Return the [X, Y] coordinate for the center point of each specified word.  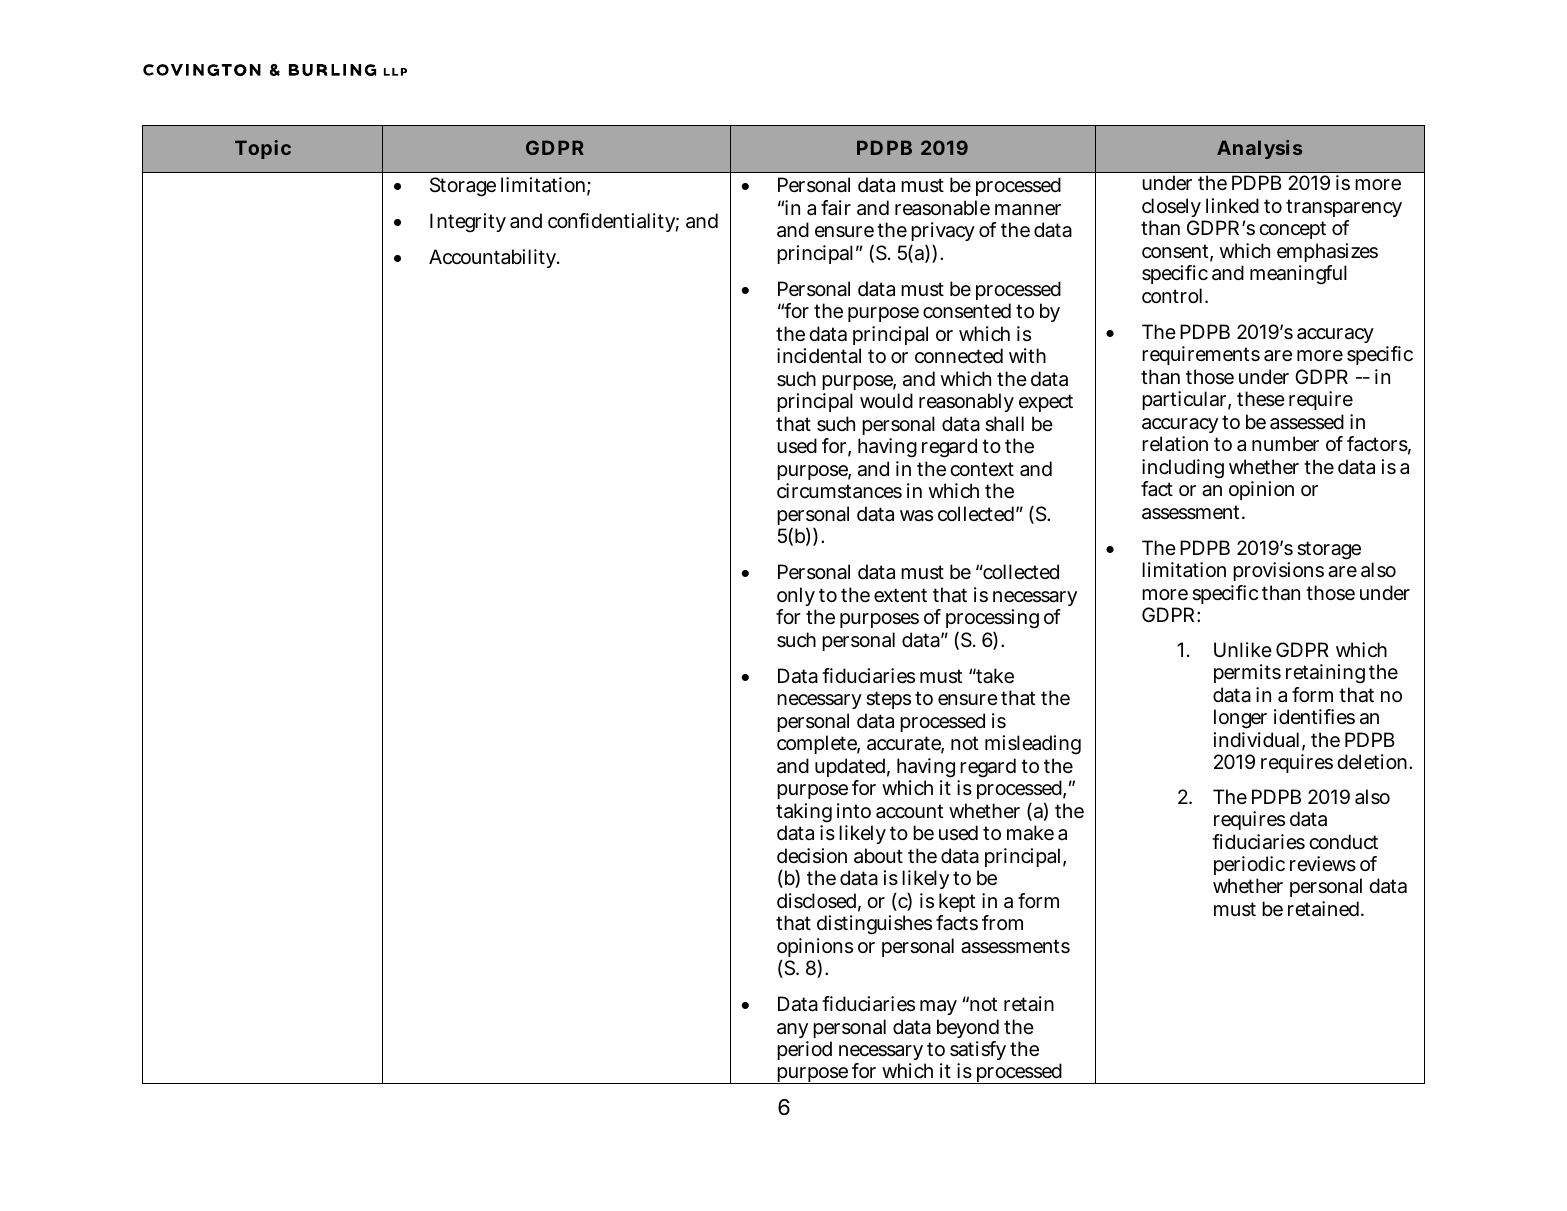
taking [804, 814]
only [796, 598]
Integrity [468, 223]
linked [1232, 206]
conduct [1343, 841]
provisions [1278, 571]
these [1261, 399]
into [854, 810]
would [886, 400]
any [792, 1032]
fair [836, 207]
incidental [819, 356]
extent [900, 595]
